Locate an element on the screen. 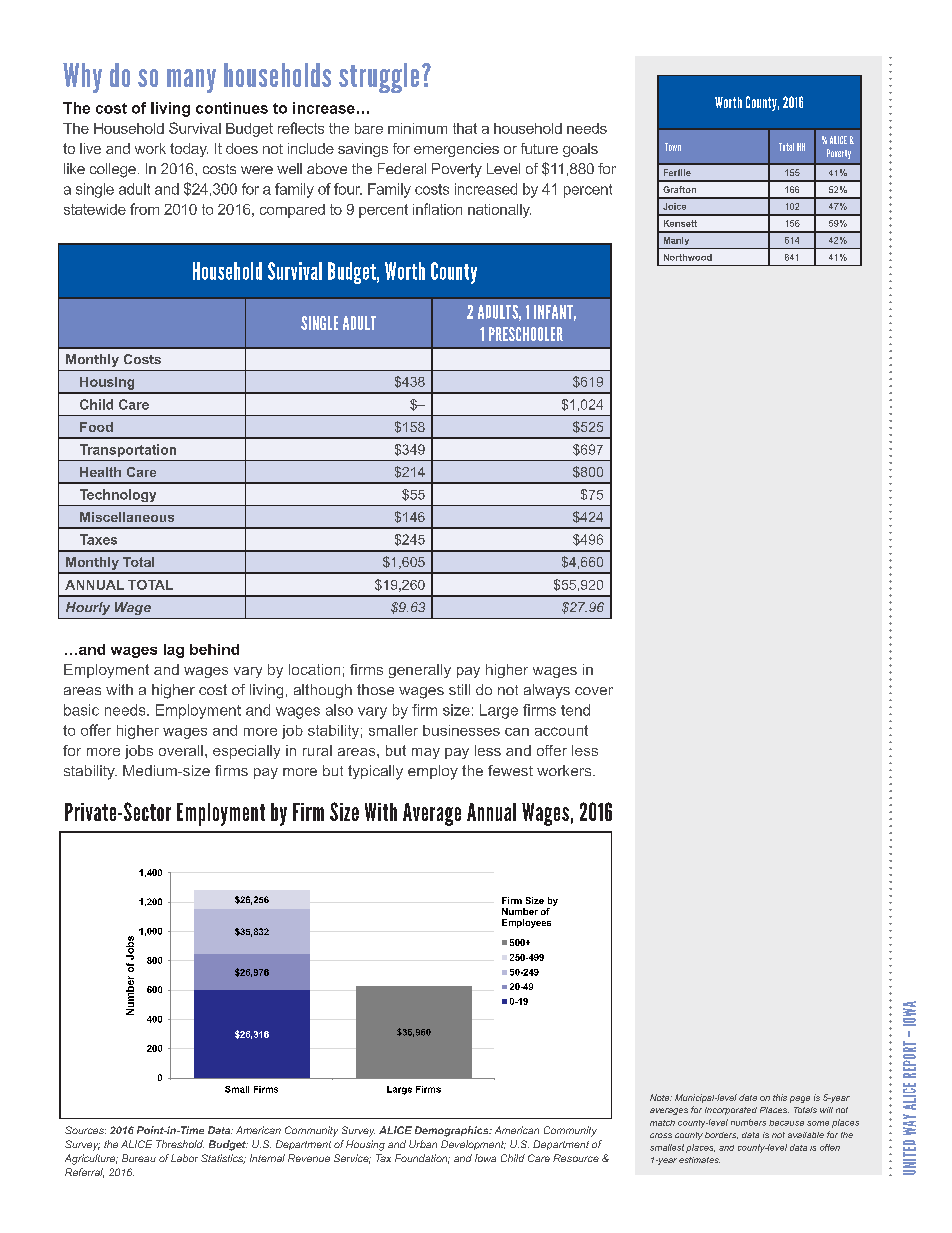 This screenshot has height=1233, width=952. Threshold is located at coordinates (180, 1144).
